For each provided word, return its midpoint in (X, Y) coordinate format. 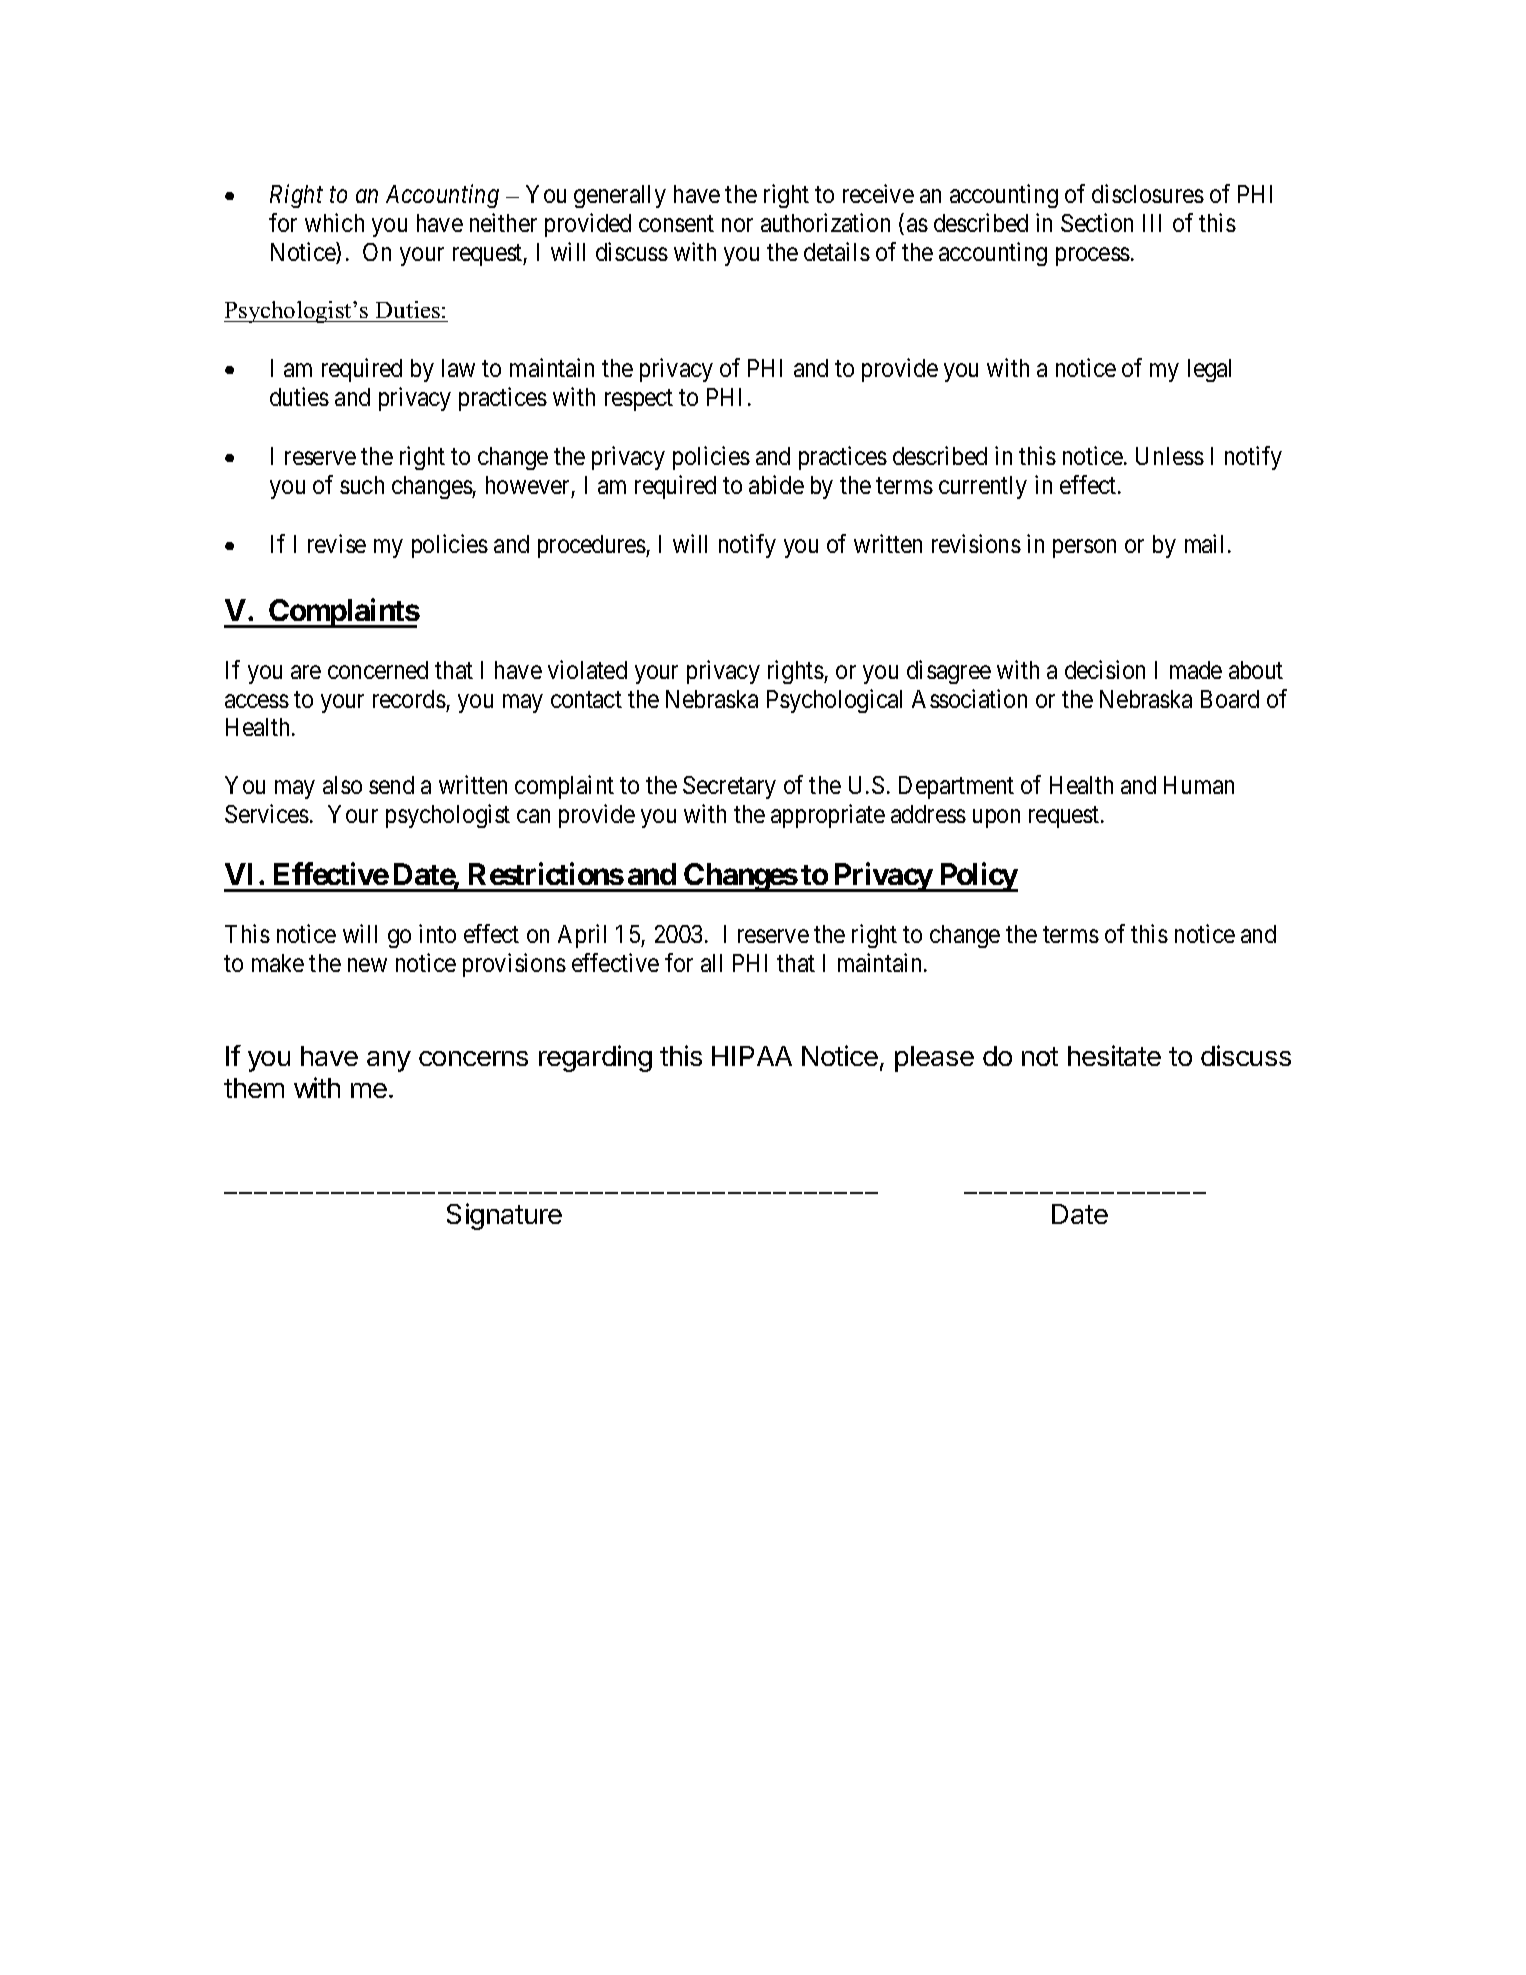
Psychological (834, 701)
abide (776, 484)
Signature (504, 1216)
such (362, 485)
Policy (977, 877)
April (582, 936)
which (334, 222)
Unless (1170, 456)
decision (1105, 669)
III (1152, 223)
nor (737, 225)
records (409, 699)
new (367, 965)
